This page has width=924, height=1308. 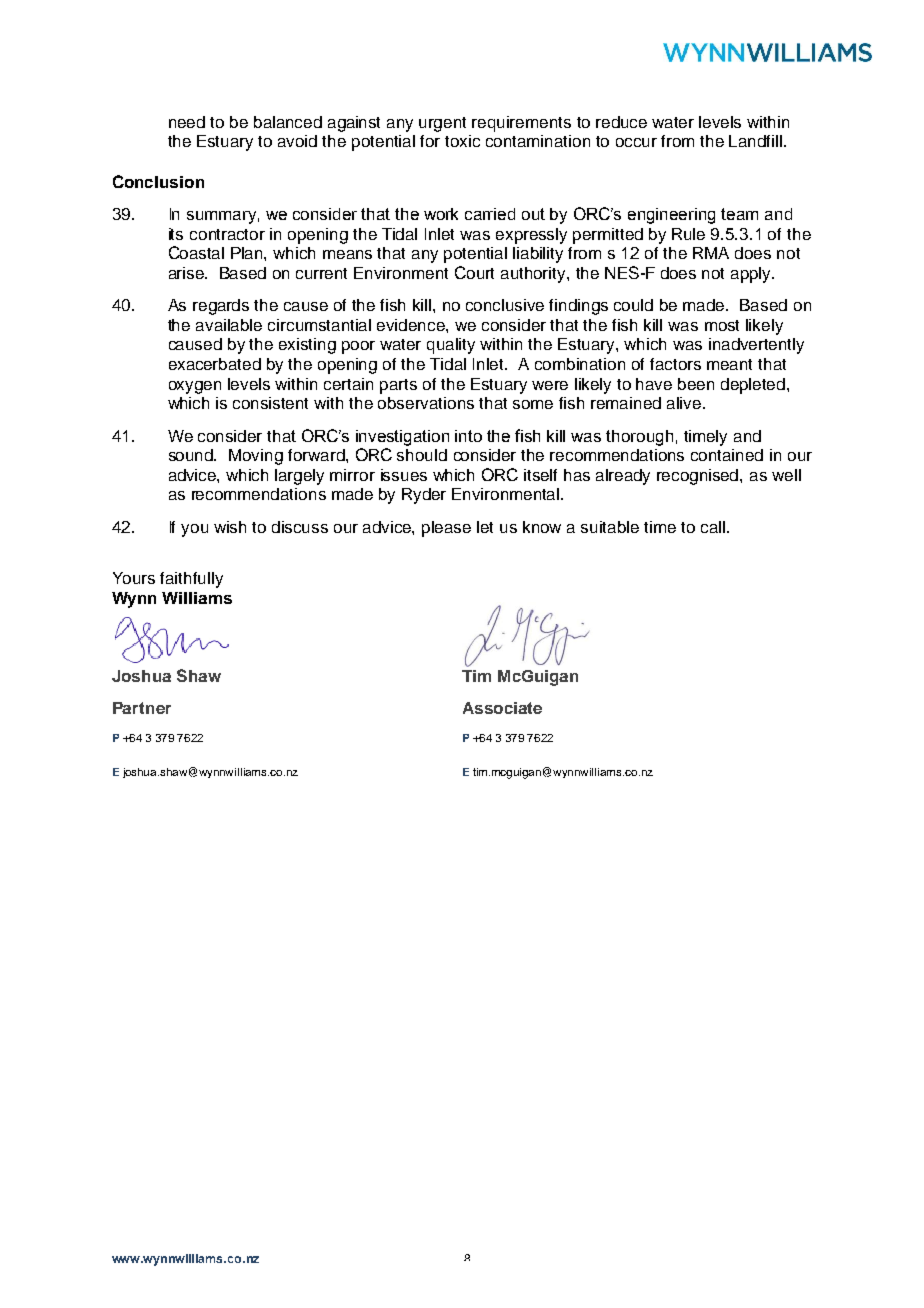 I want to click on observations, so click(x=426, y=403).
